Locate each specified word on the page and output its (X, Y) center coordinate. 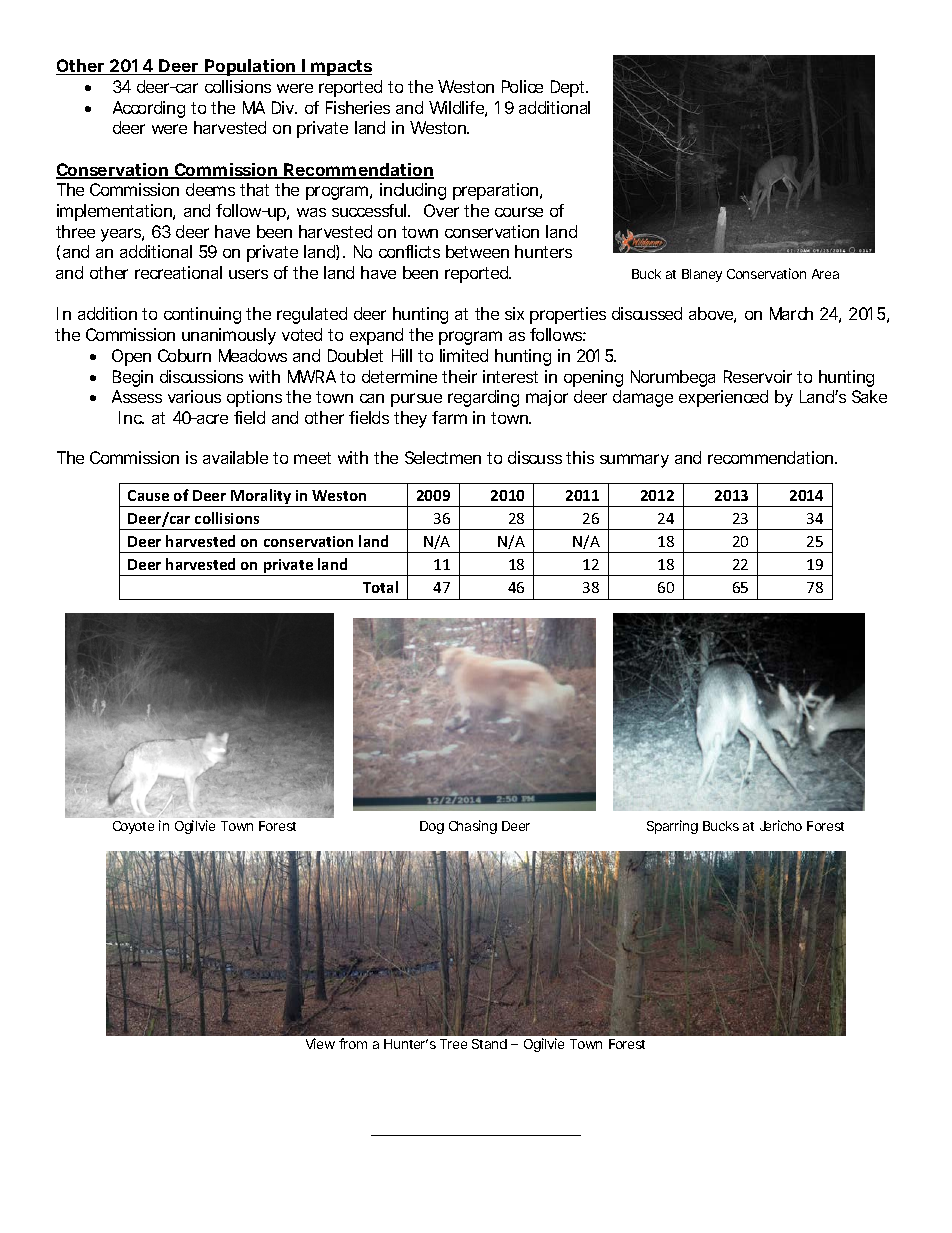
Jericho (781, 825)
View (320, 1043)
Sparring (672, 827)
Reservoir (758, 376)
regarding (483, 398)
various (194, 396)
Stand (489, 1044)
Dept (569, 88)
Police (522, 86)
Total (380, 587)
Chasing (473, 827)
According (149, 109)
